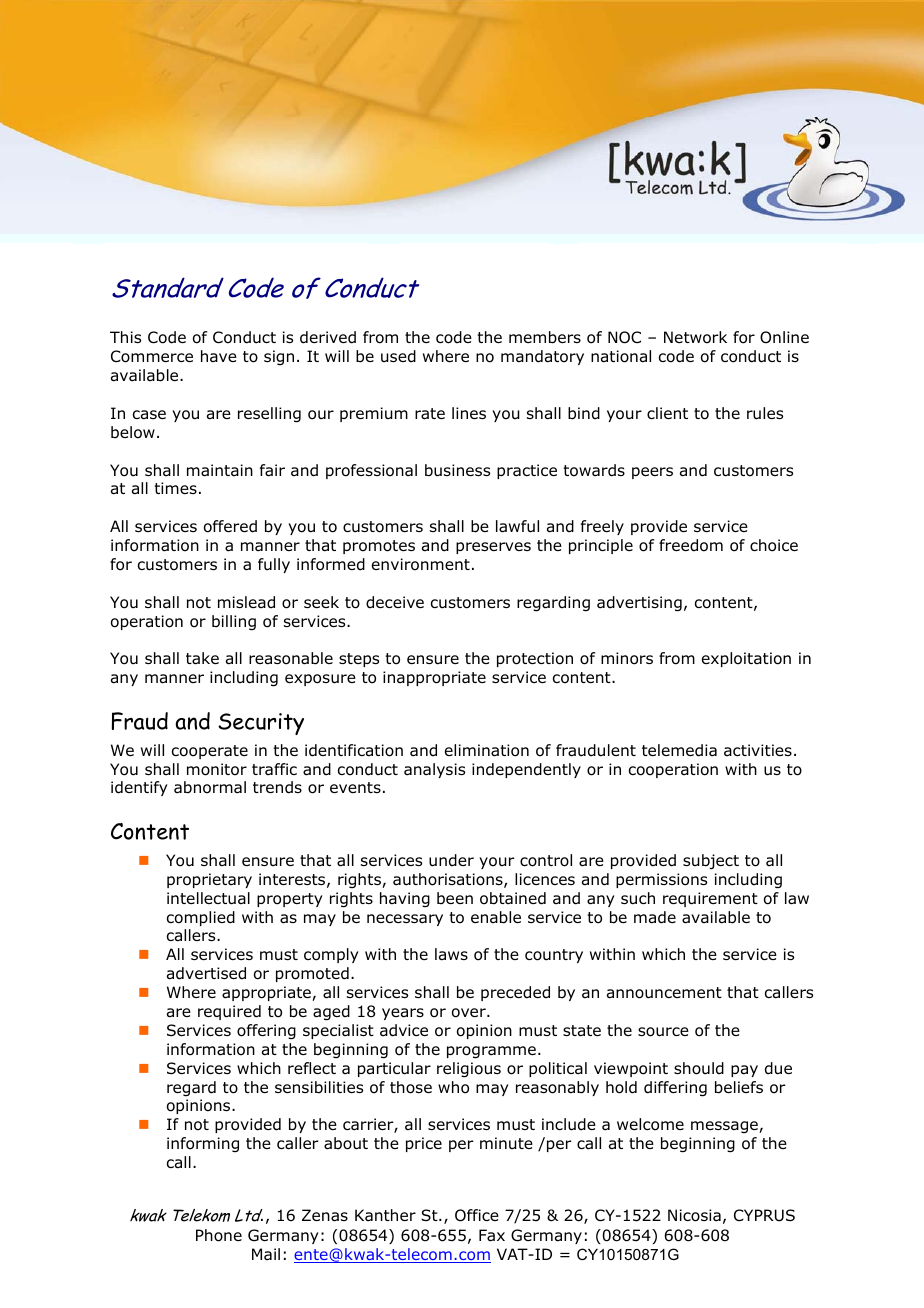 The height and width of the screenshot is (1308, 924). What do you see at coordinates (477, 1215) in the screenshot?
I see `Office` at bounding box center [477, 1215].
